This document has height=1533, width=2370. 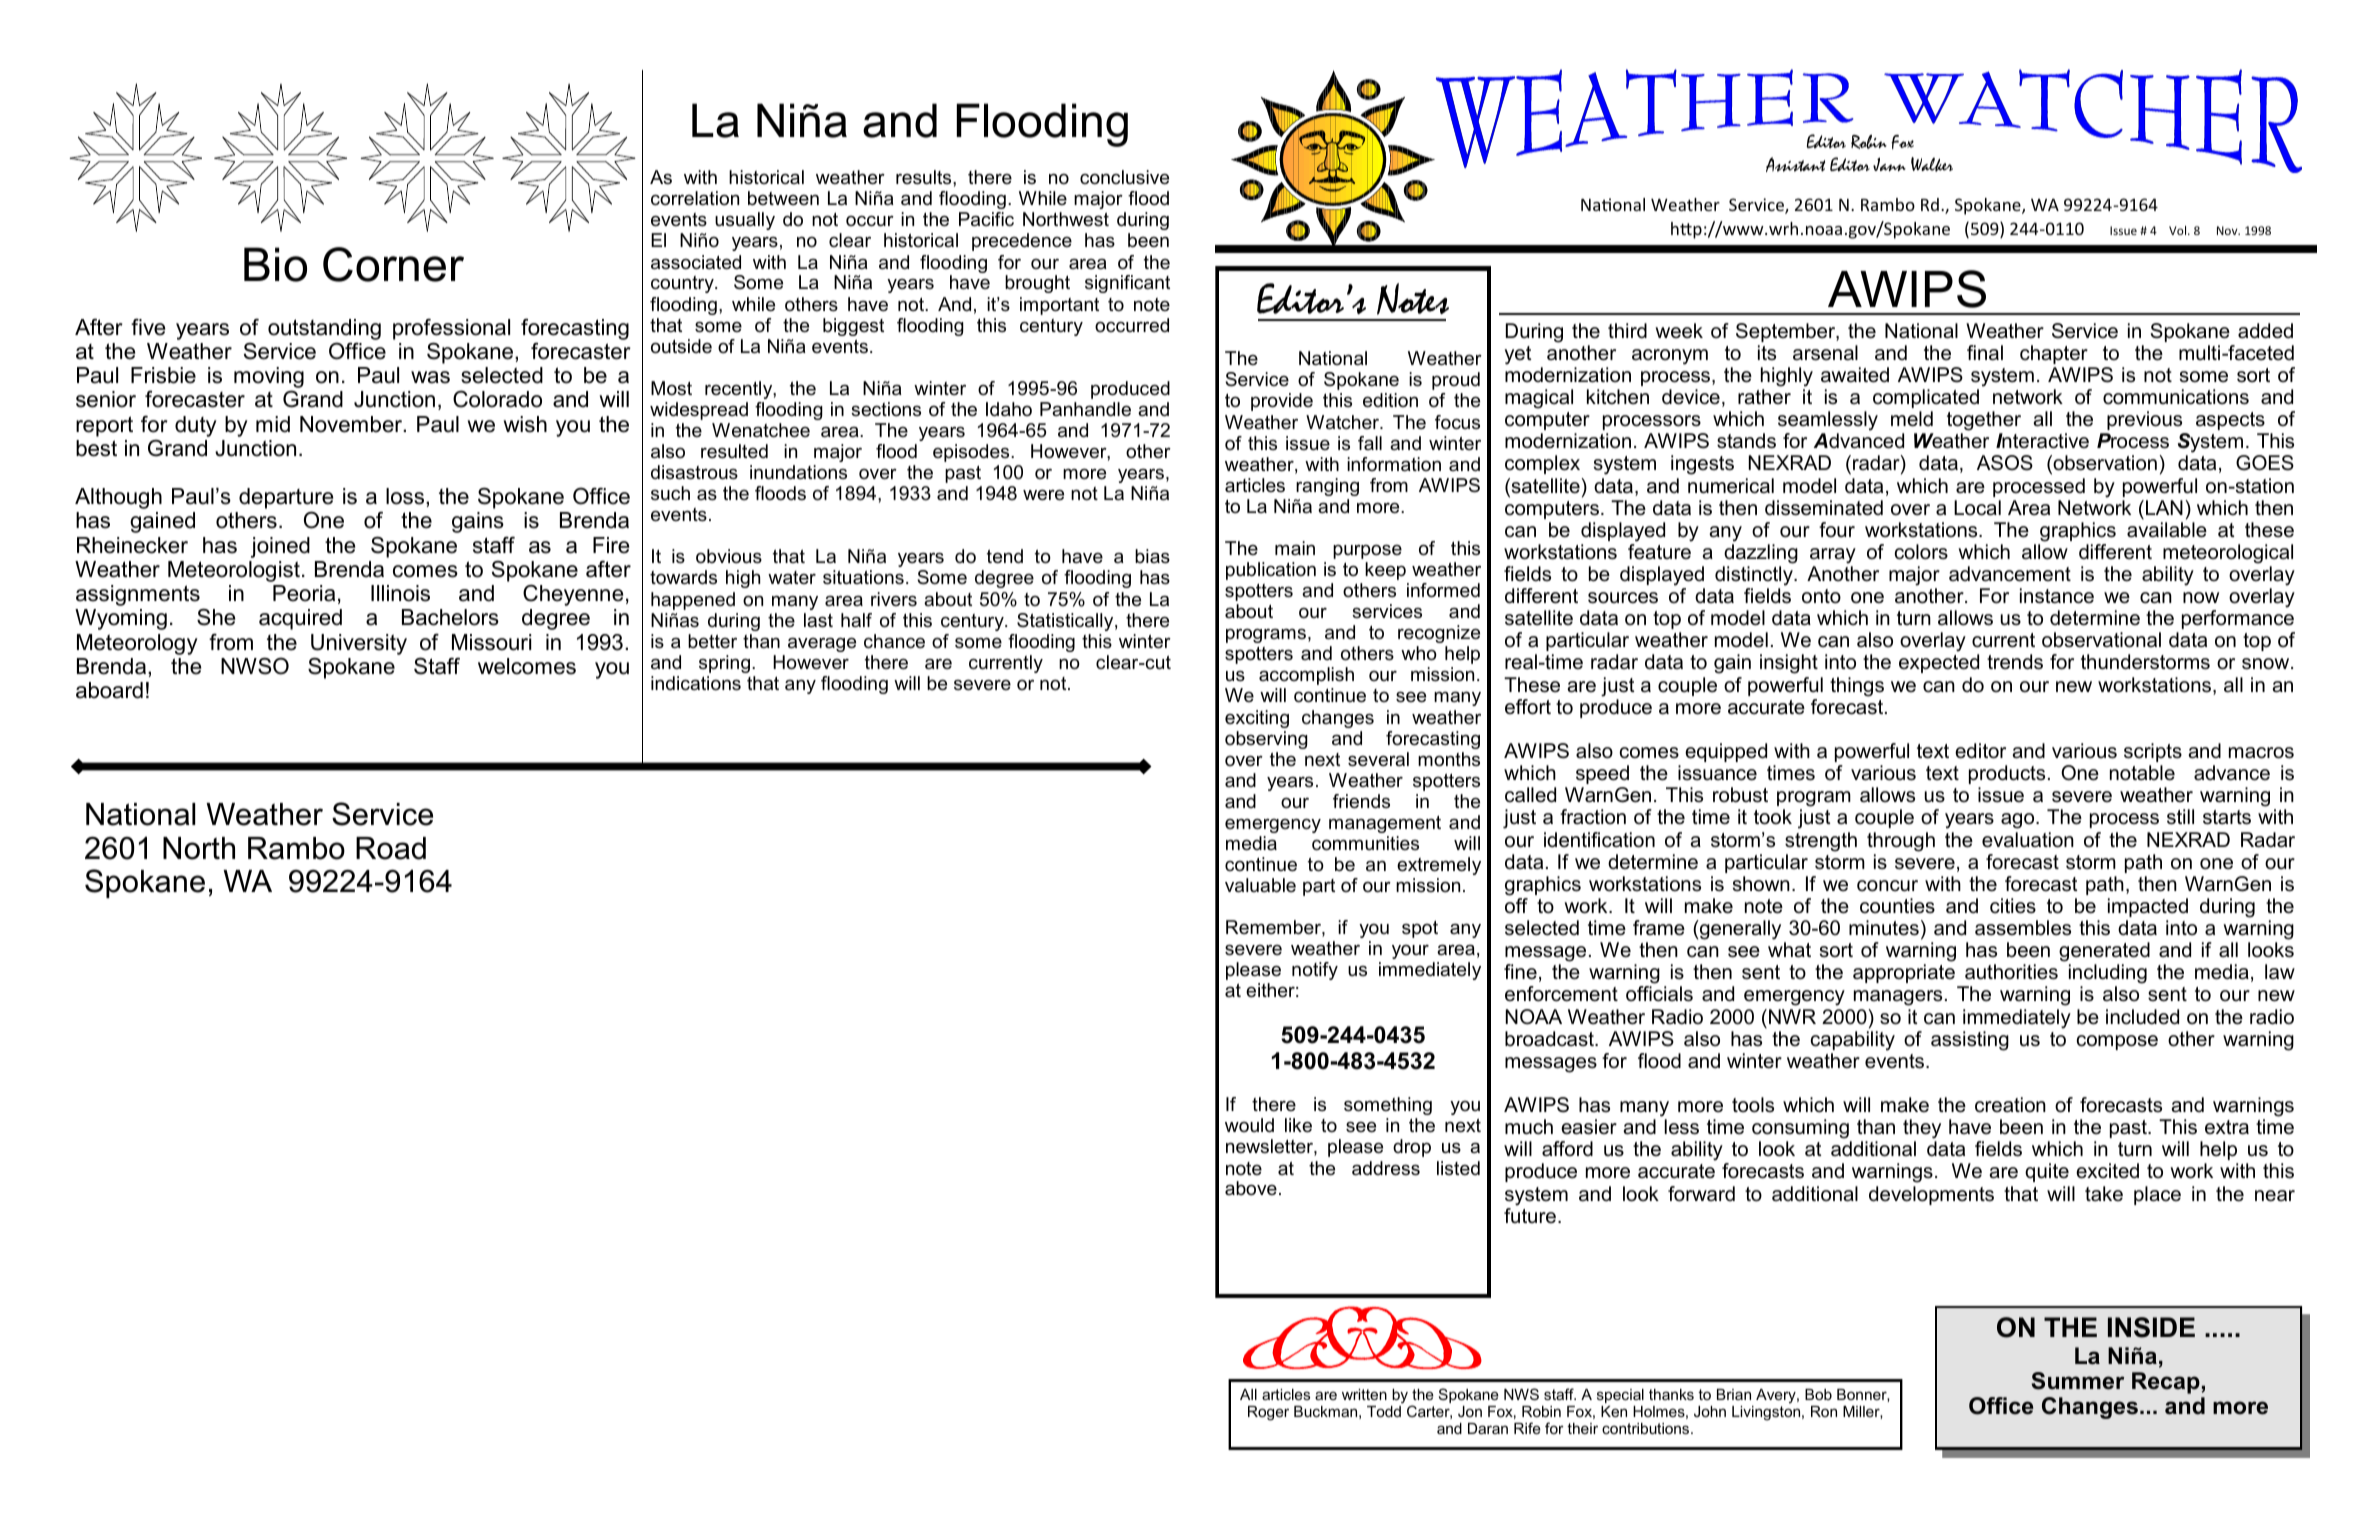 I want to click on Walker, so click(x=1932, y=164).
